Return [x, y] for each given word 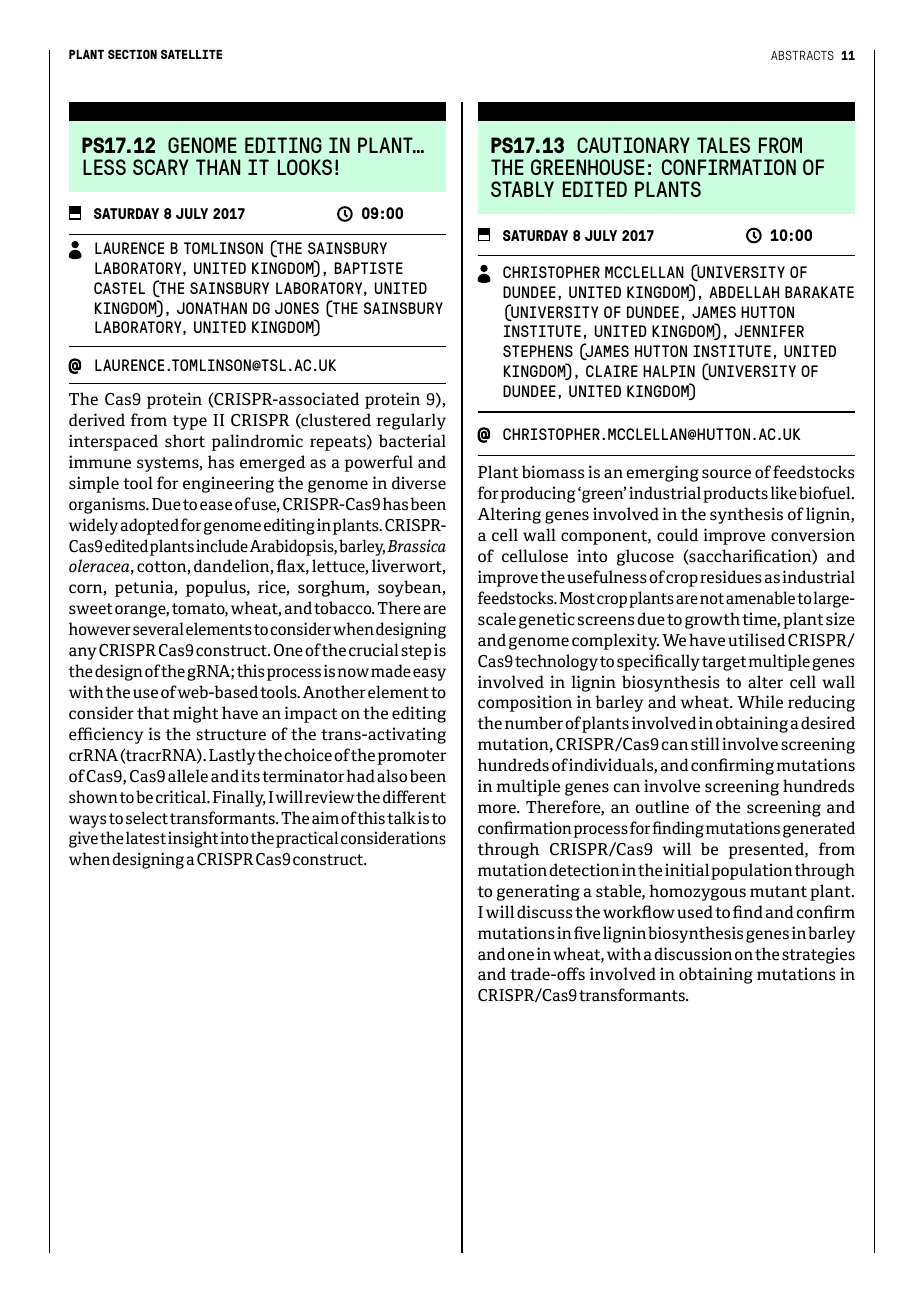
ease [216, 506]
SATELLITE [191, 54]
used [695, 912]
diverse [419, 483]
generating [538, 892]
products [735, 494]
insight [193, 839]
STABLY [522, 189]
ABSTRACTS [802, 55]
